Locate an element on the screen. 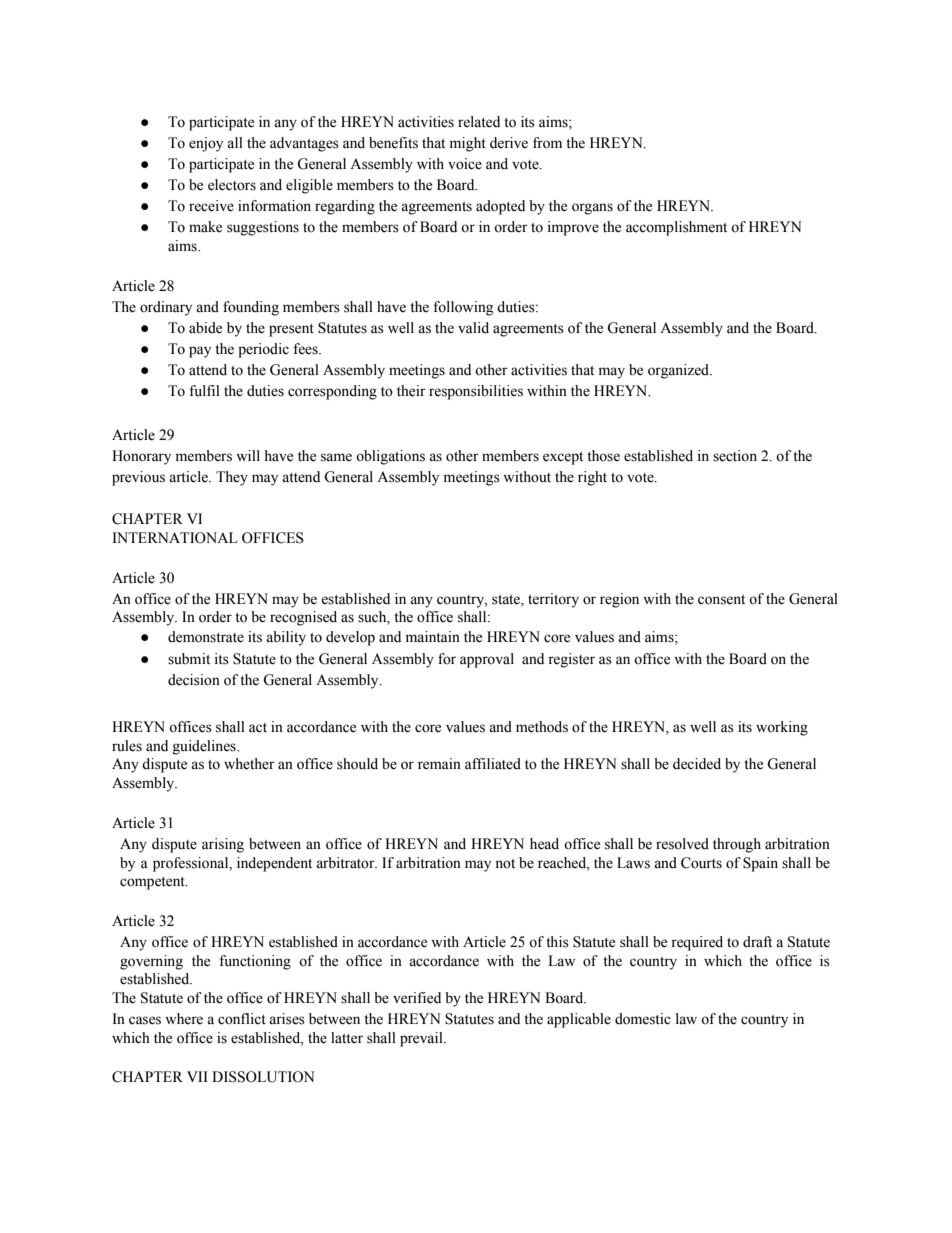 Image resolution: width=952 pixels, height=1233 pixels. enjoy is located at coordinates (206, 144).
